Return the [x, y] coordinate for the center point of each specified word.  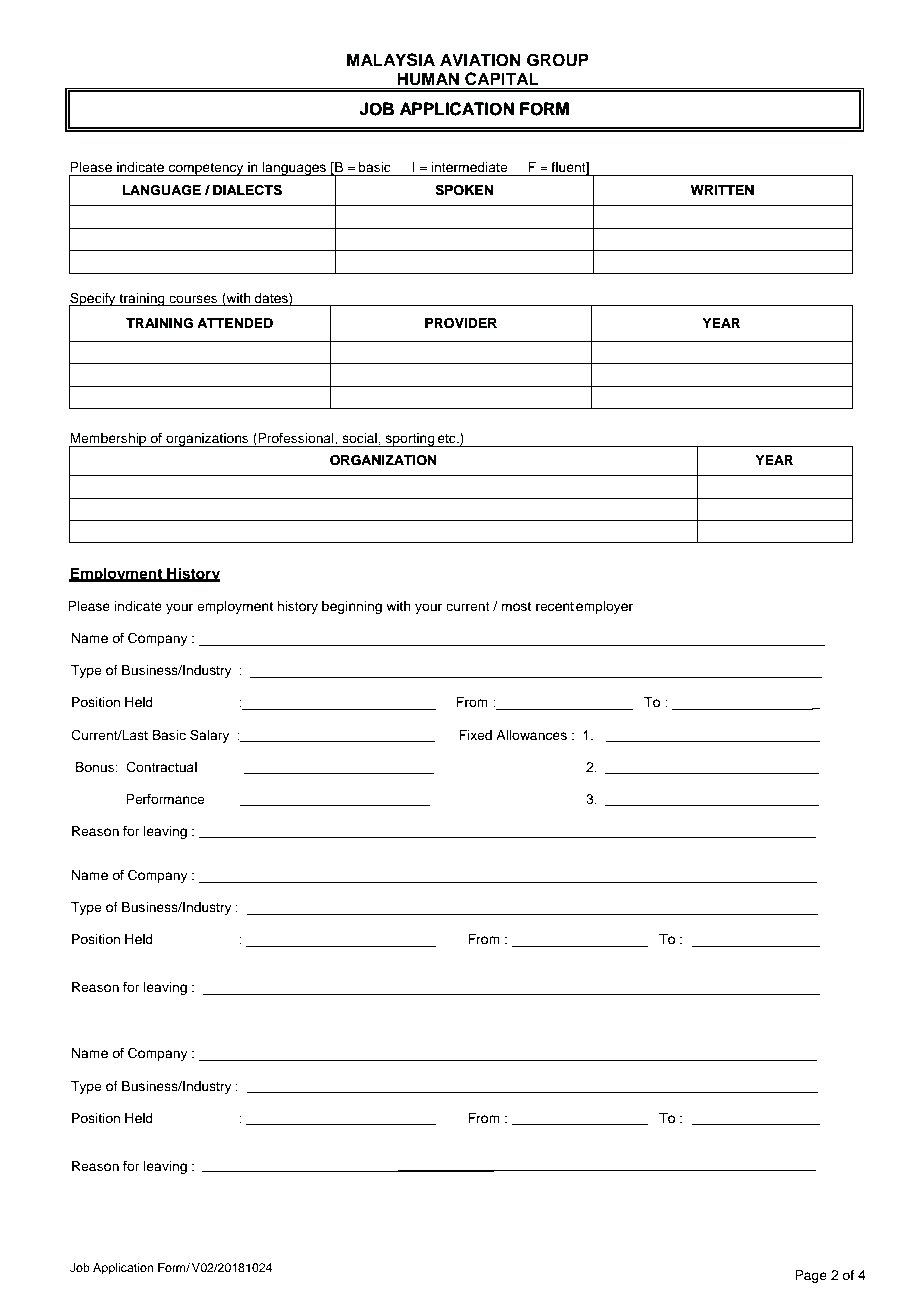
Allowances [531, 735]
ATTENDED [235, 323]
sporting [410, 440]
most [516, 606]
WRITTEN [722, 190]
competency [206, 169]
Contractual [161, 767]
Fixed [475, 735]
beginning [352, 607]
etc [448, 438]
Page [811, 1276]
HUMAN [428, 80]
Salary [209, 736]
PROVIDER [461, 323]
